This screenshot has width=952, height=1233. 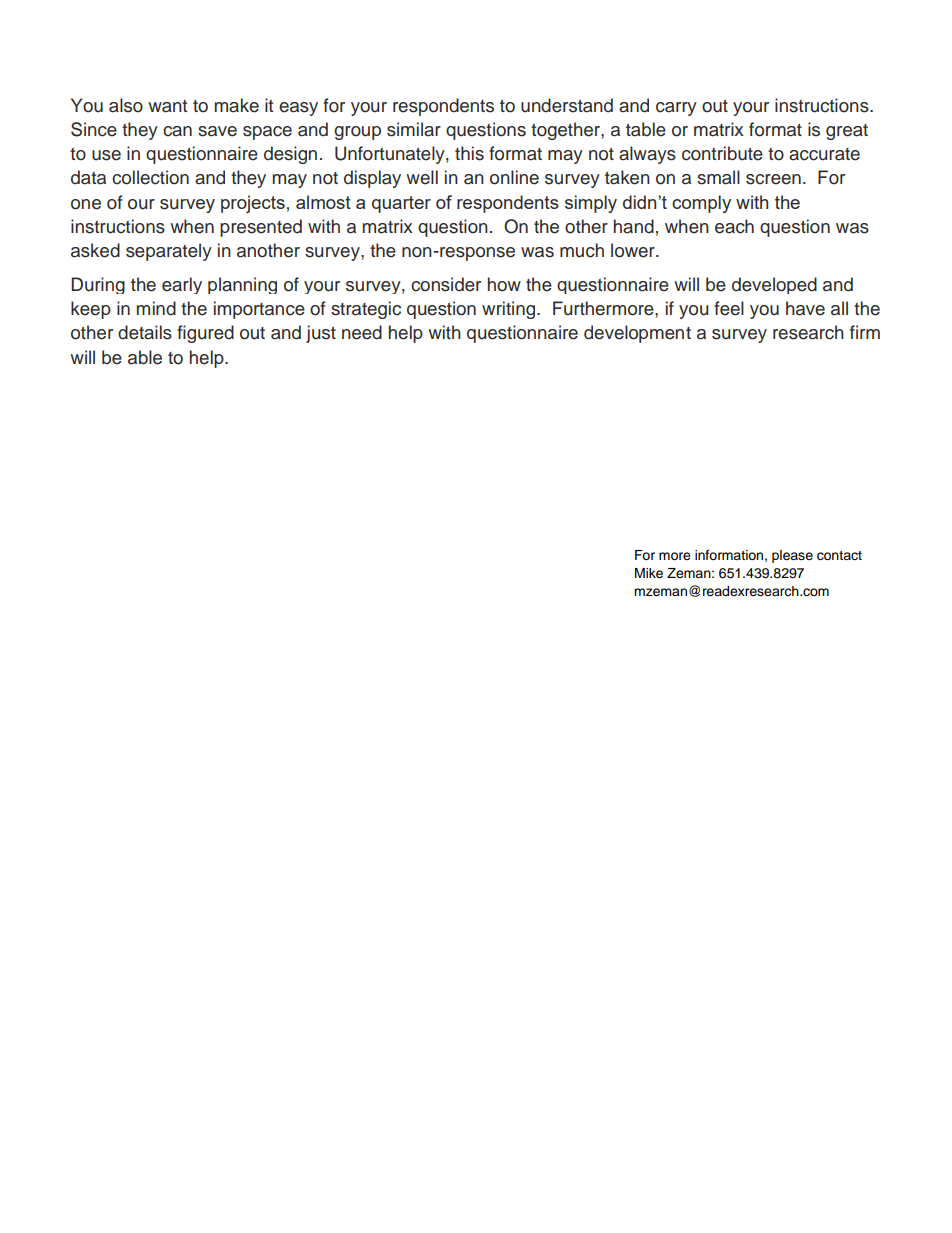 What do you see at coordinates (792, 556) in the screenshot?
I see `please` at bounding box center [792, 556].
